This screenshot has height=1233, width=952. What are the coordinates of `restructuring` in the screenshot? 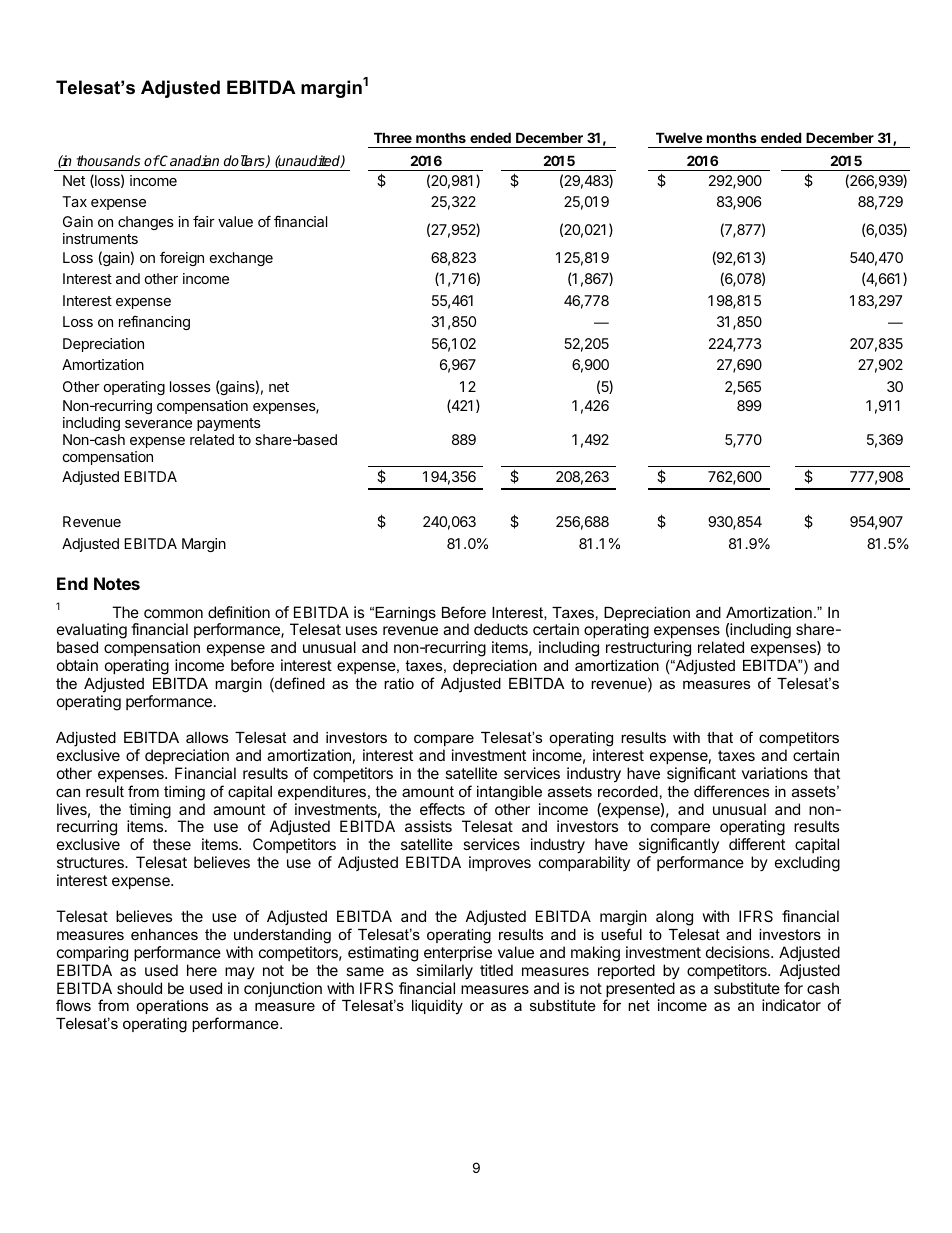 It's located at (648, 649).
